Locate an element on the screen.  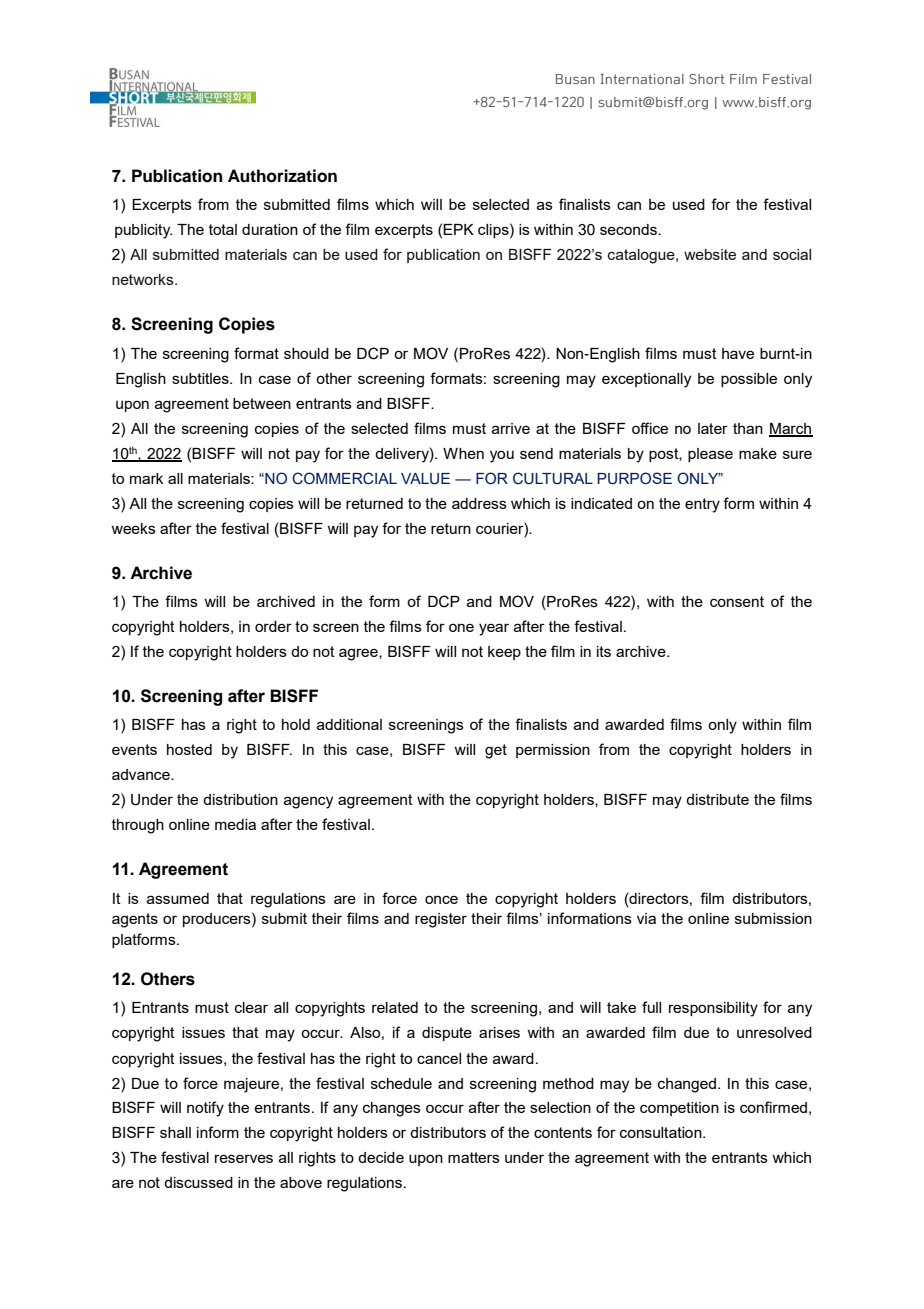
consent is located at coordinates (737, 601).
